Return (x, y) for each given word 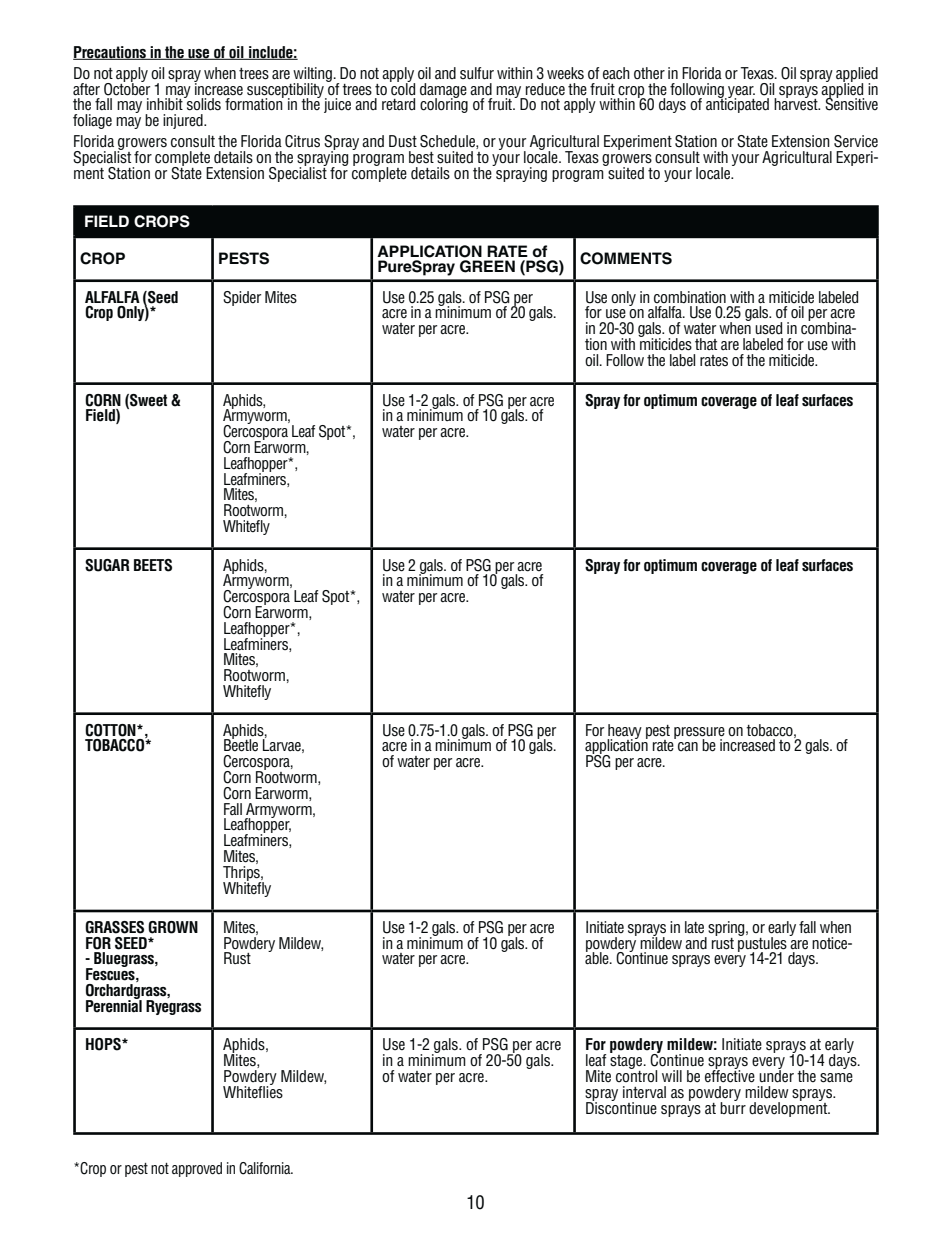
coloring (444, 104)
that (706, 344)
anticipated (737, 104)
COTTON (111, 730)
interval (644, 1092)
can (688, 747)
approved (197, 1169)
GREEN (487, 266)
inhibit (166, 103)
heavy (624, 732)
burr (733, 1106)
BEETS (153, 565)
